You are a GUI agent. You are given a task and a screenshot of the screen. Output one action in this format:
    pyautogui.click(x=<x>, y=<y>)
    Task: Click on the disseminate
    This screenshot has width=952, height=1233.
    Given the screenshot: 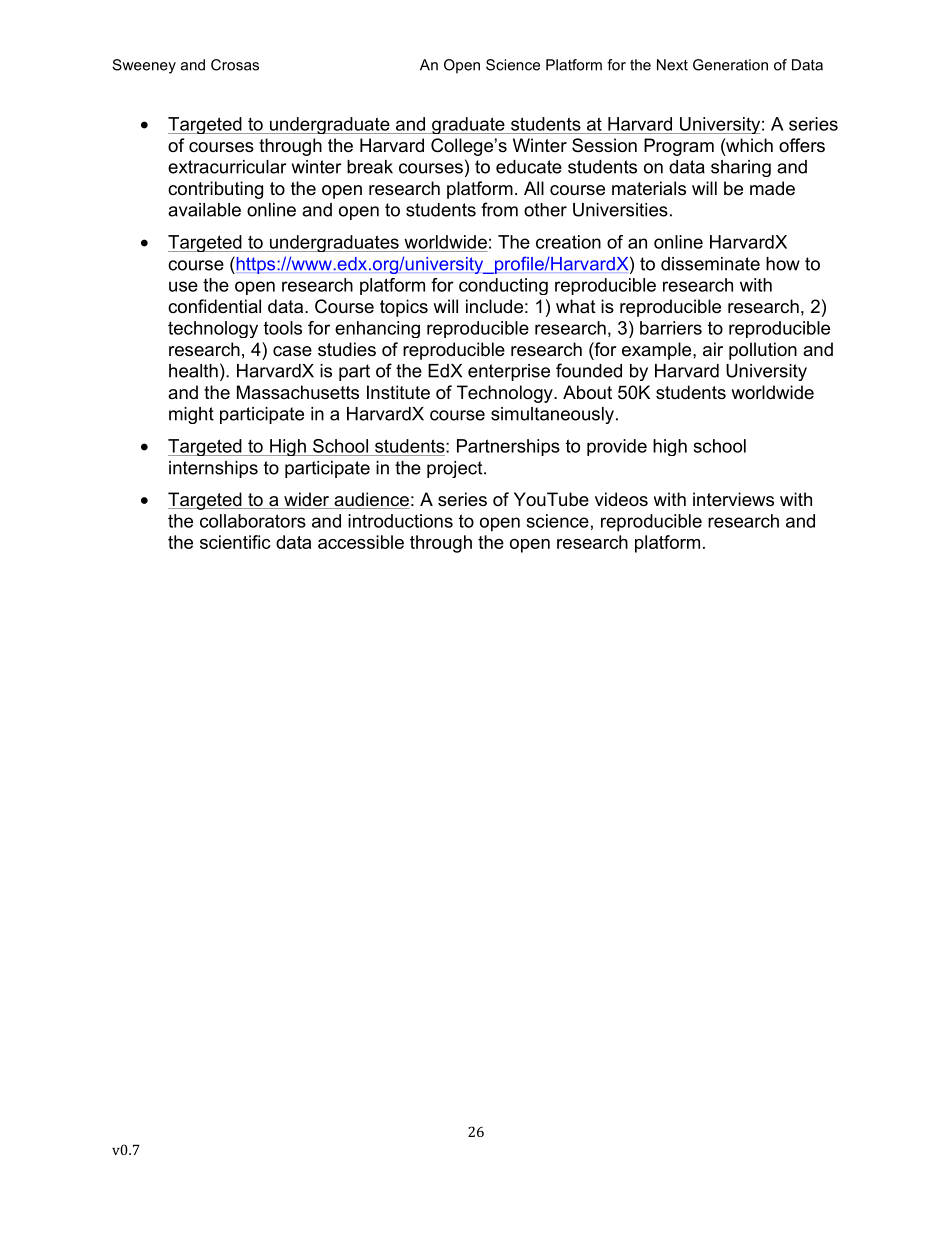 What is the action you would take?
    pyautogui.click(x=710, y=264)
